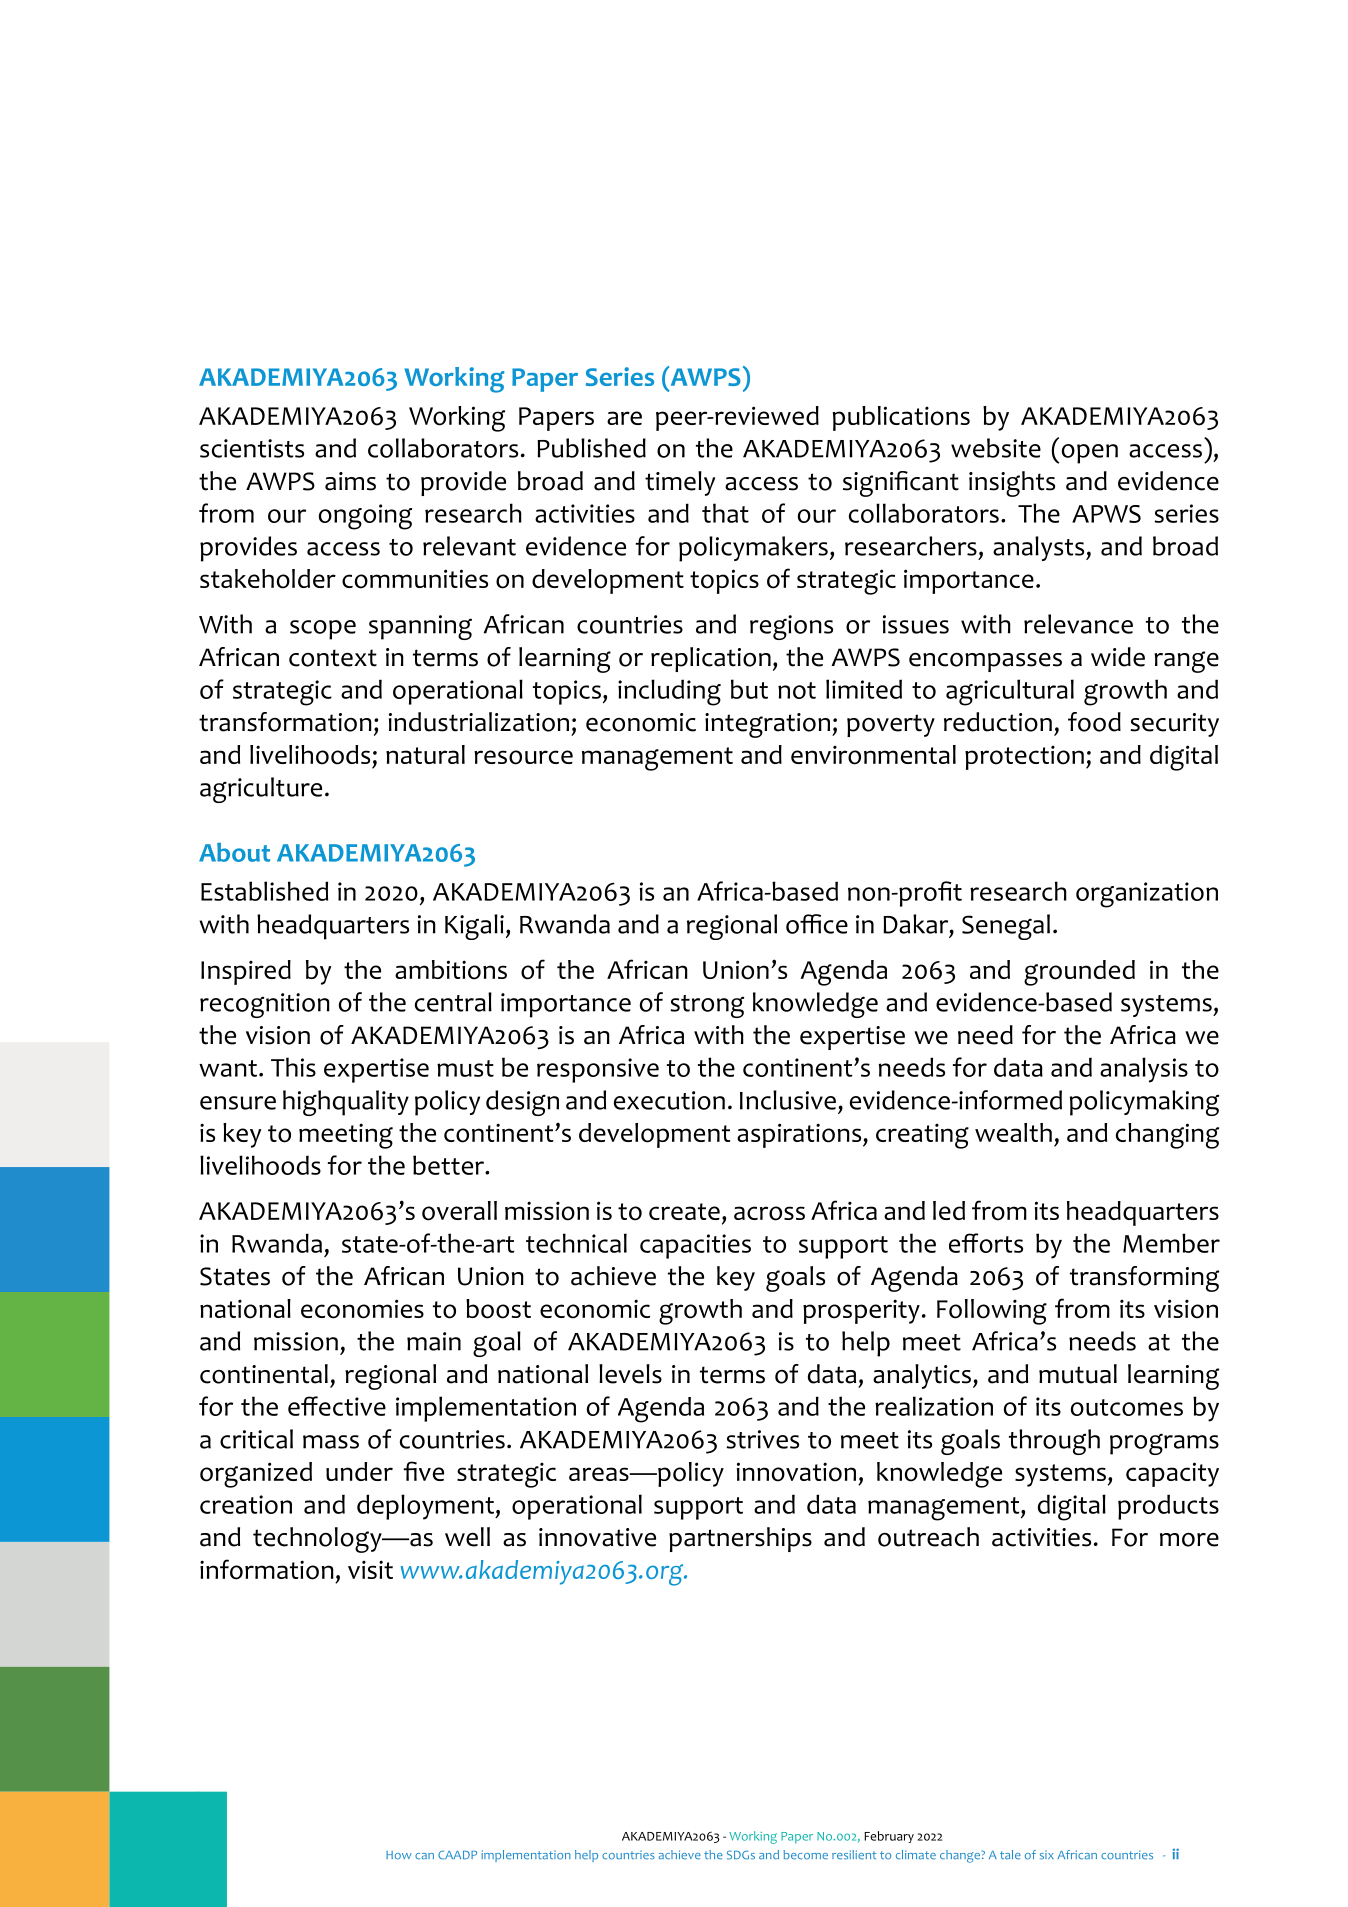 The height and width of the image is (1907, 1348). I want to click on overall, so click(459, 1211).
